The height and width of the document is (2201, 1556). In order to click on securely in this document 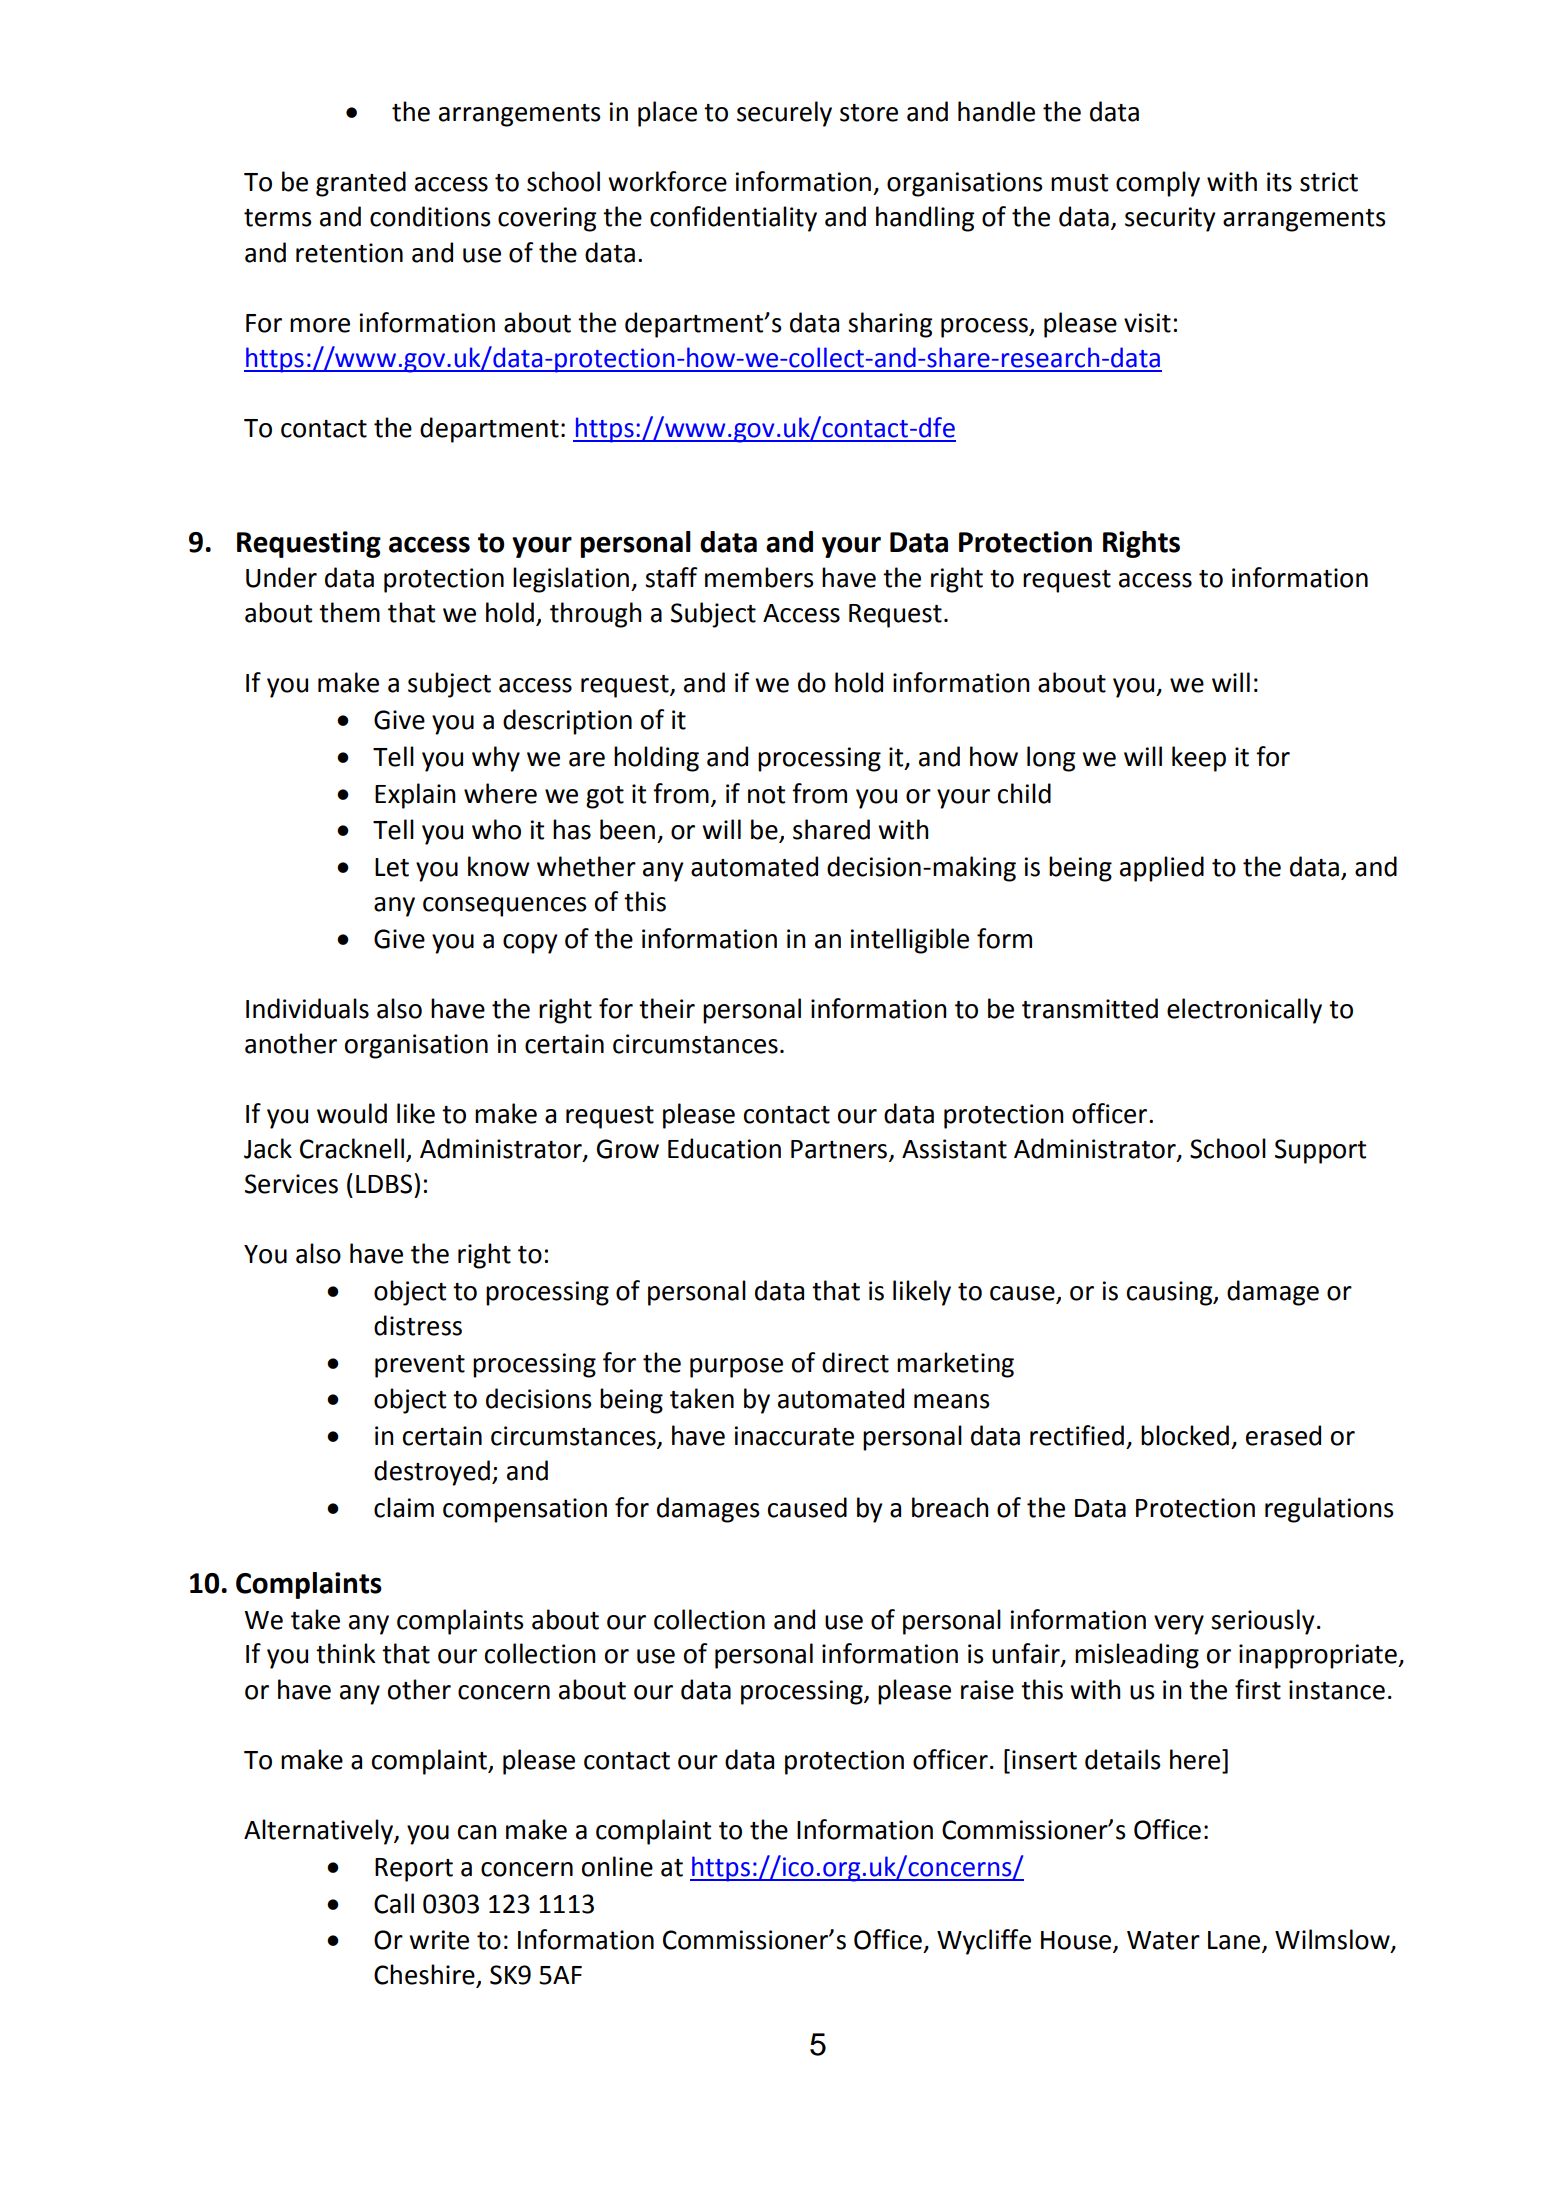, I will do `click(784, 114)`.
